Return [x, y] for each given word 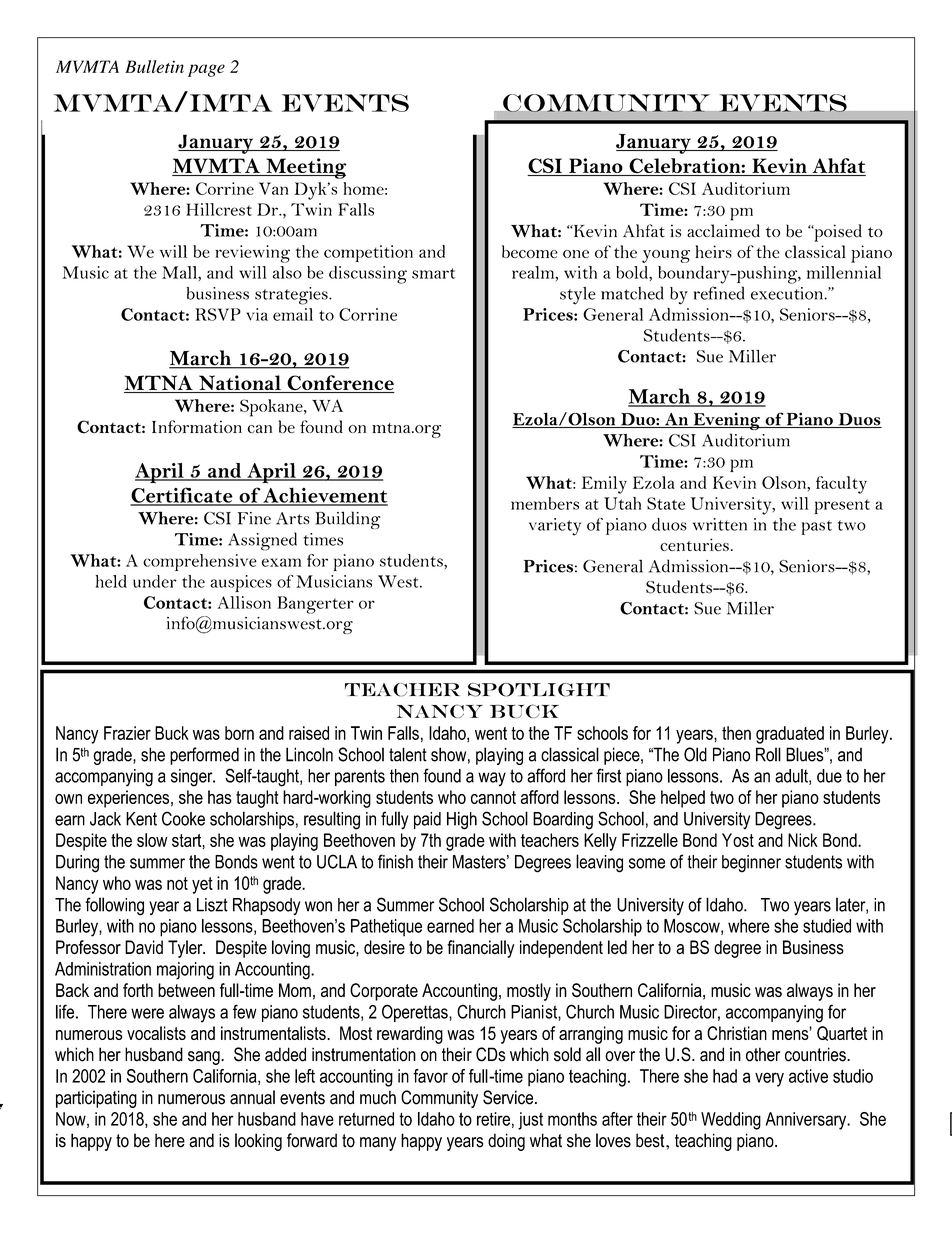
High [462, 821]
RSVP [218, 314]
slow [152, 840]
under [155, 581]
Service [509, 1097]
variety [555, 527]
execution [788, 293]
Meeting [305, 168]
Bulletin [154, 66]
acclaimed [723, 231]
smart [433, 273]
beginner [751, 864]
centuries [694, 544]
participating [96, 1099]
